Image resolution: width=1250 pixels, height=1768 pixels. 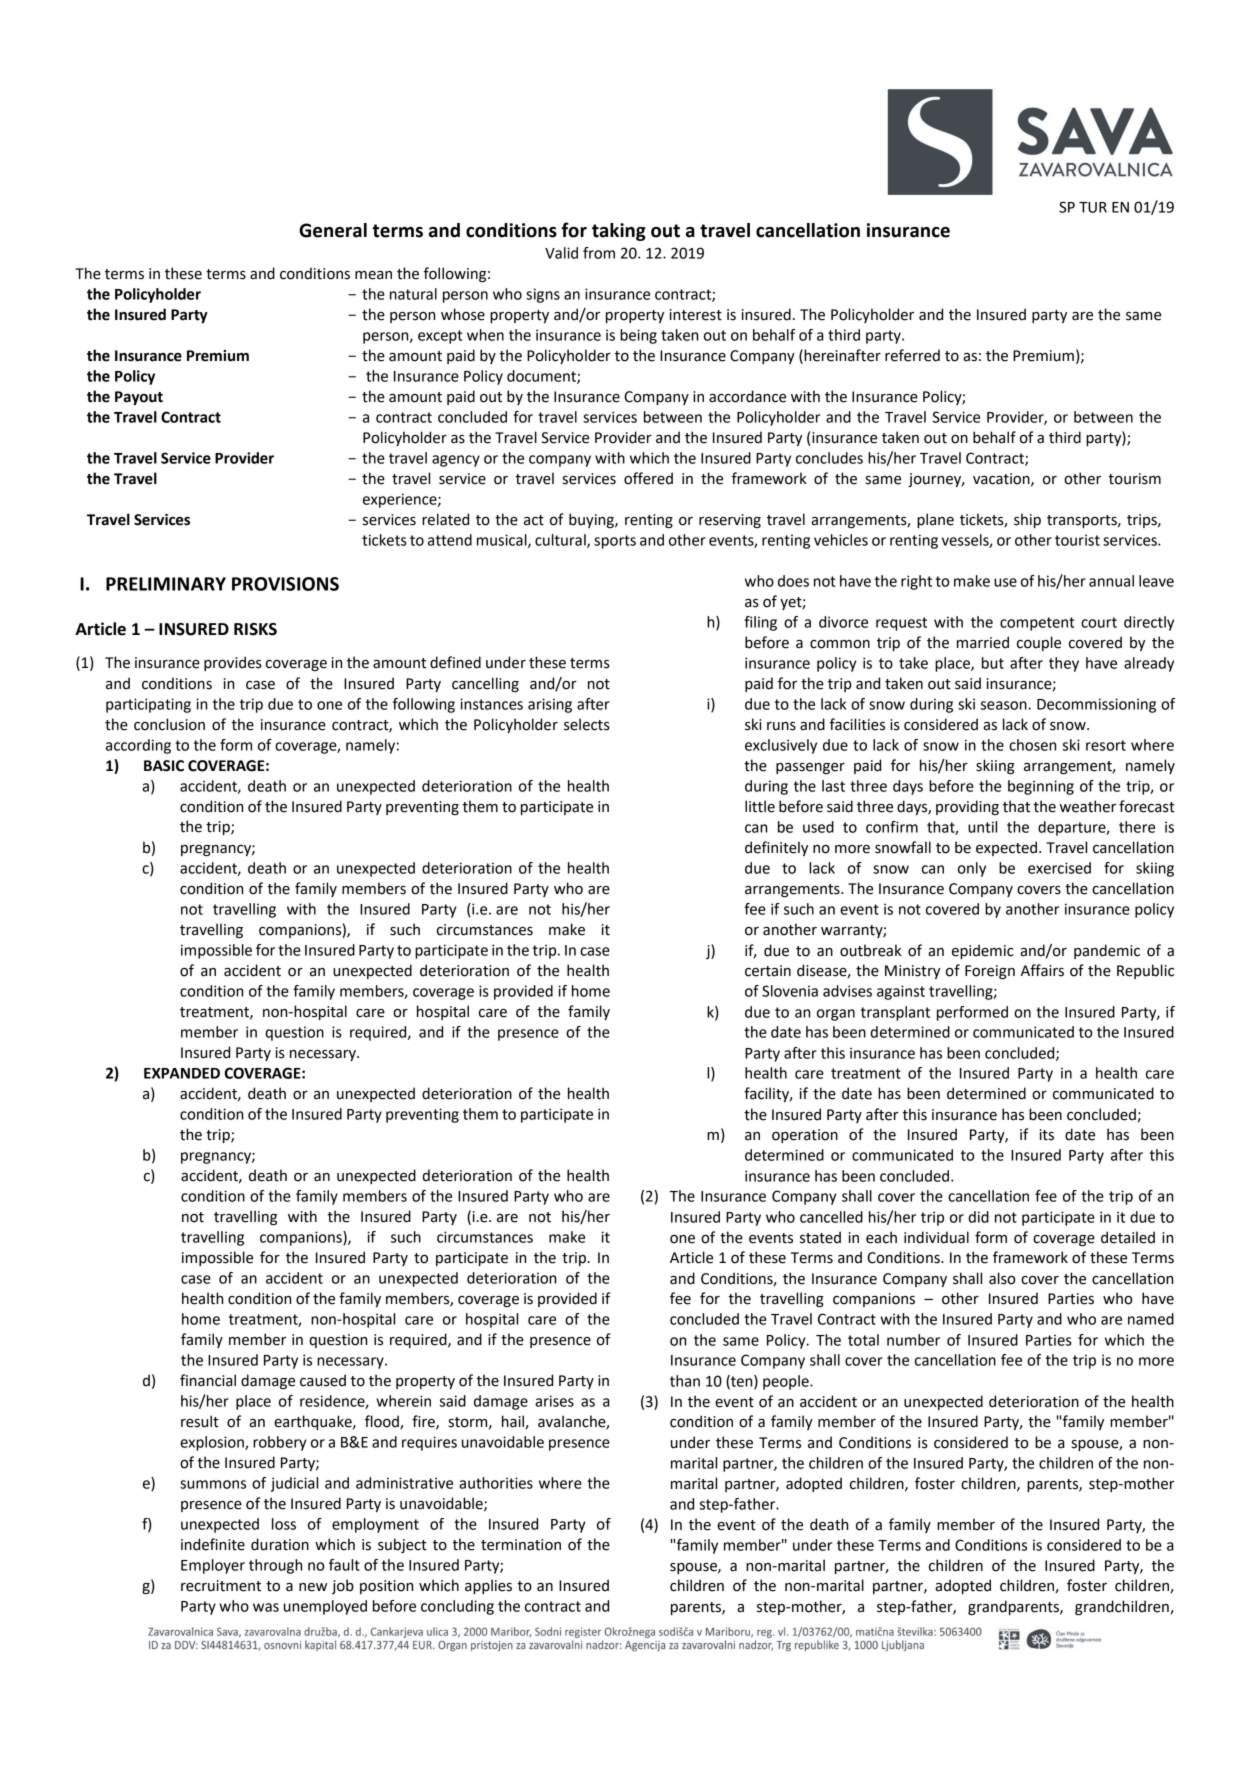 I want to click on referred, so click(x=912, y=355).
